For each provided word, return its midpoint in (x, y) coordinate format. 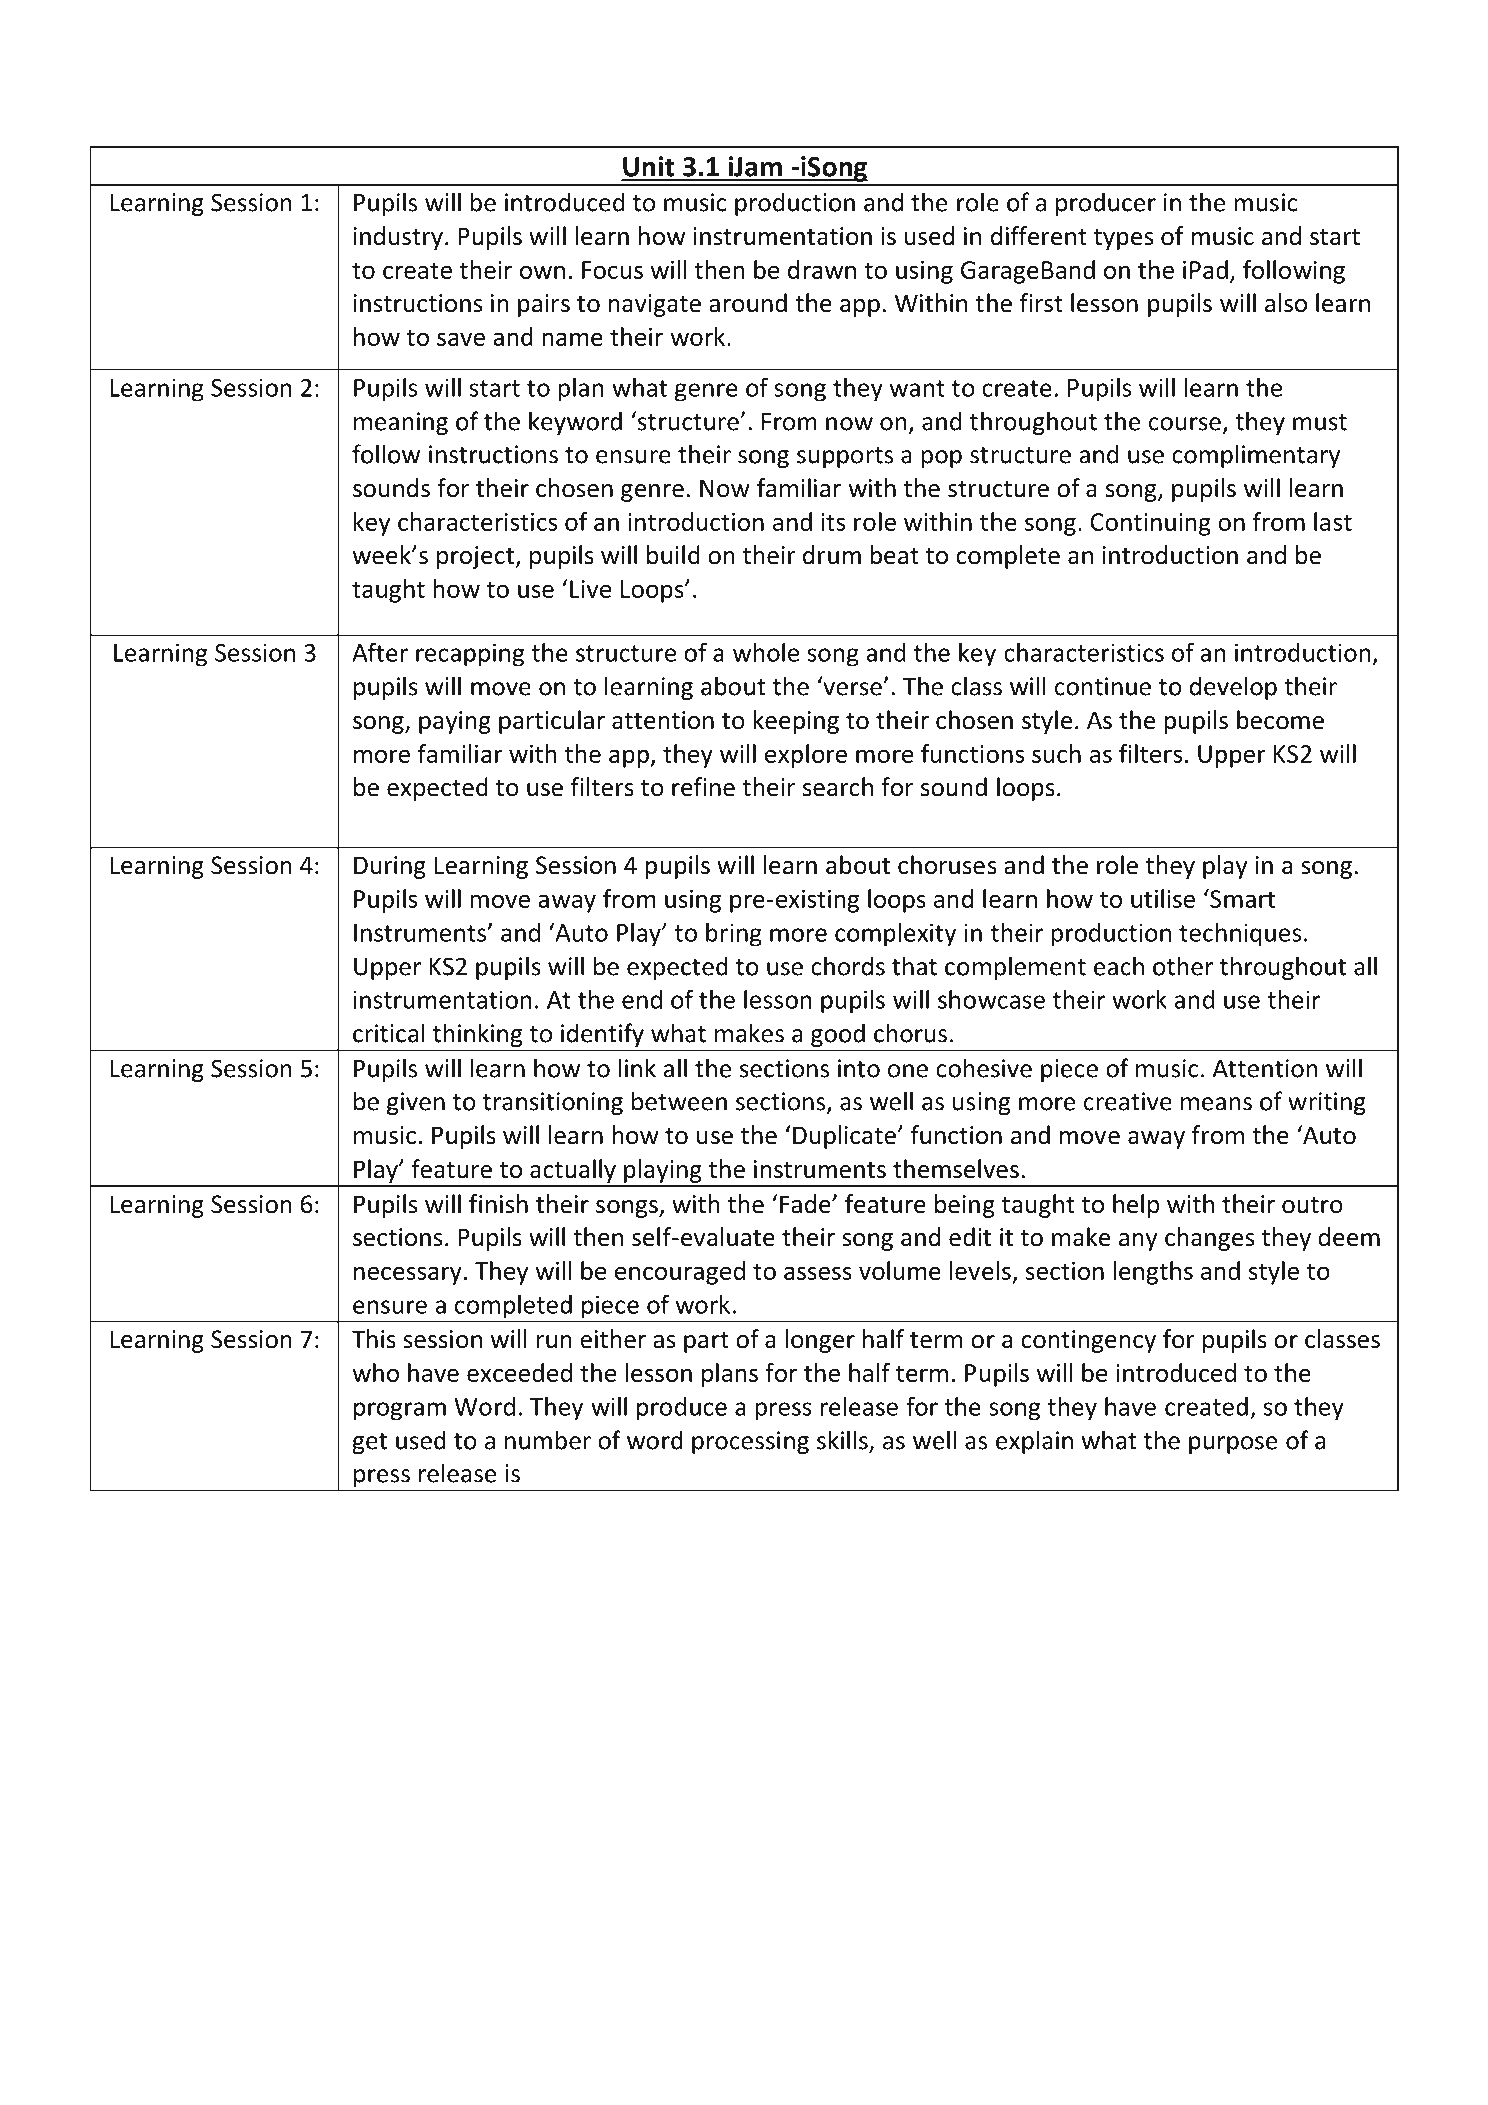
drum (832, 555)
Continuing (1151, 524)
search (838, 787)
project (476, 557)
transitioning (553, 1103)
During (390, 867)
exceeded (519, 1372)
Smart (1241, 898)
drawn (822, 269)
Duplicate (844, 1137)
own (542, 272)
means (1216, 1104)
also (1286, 303)
